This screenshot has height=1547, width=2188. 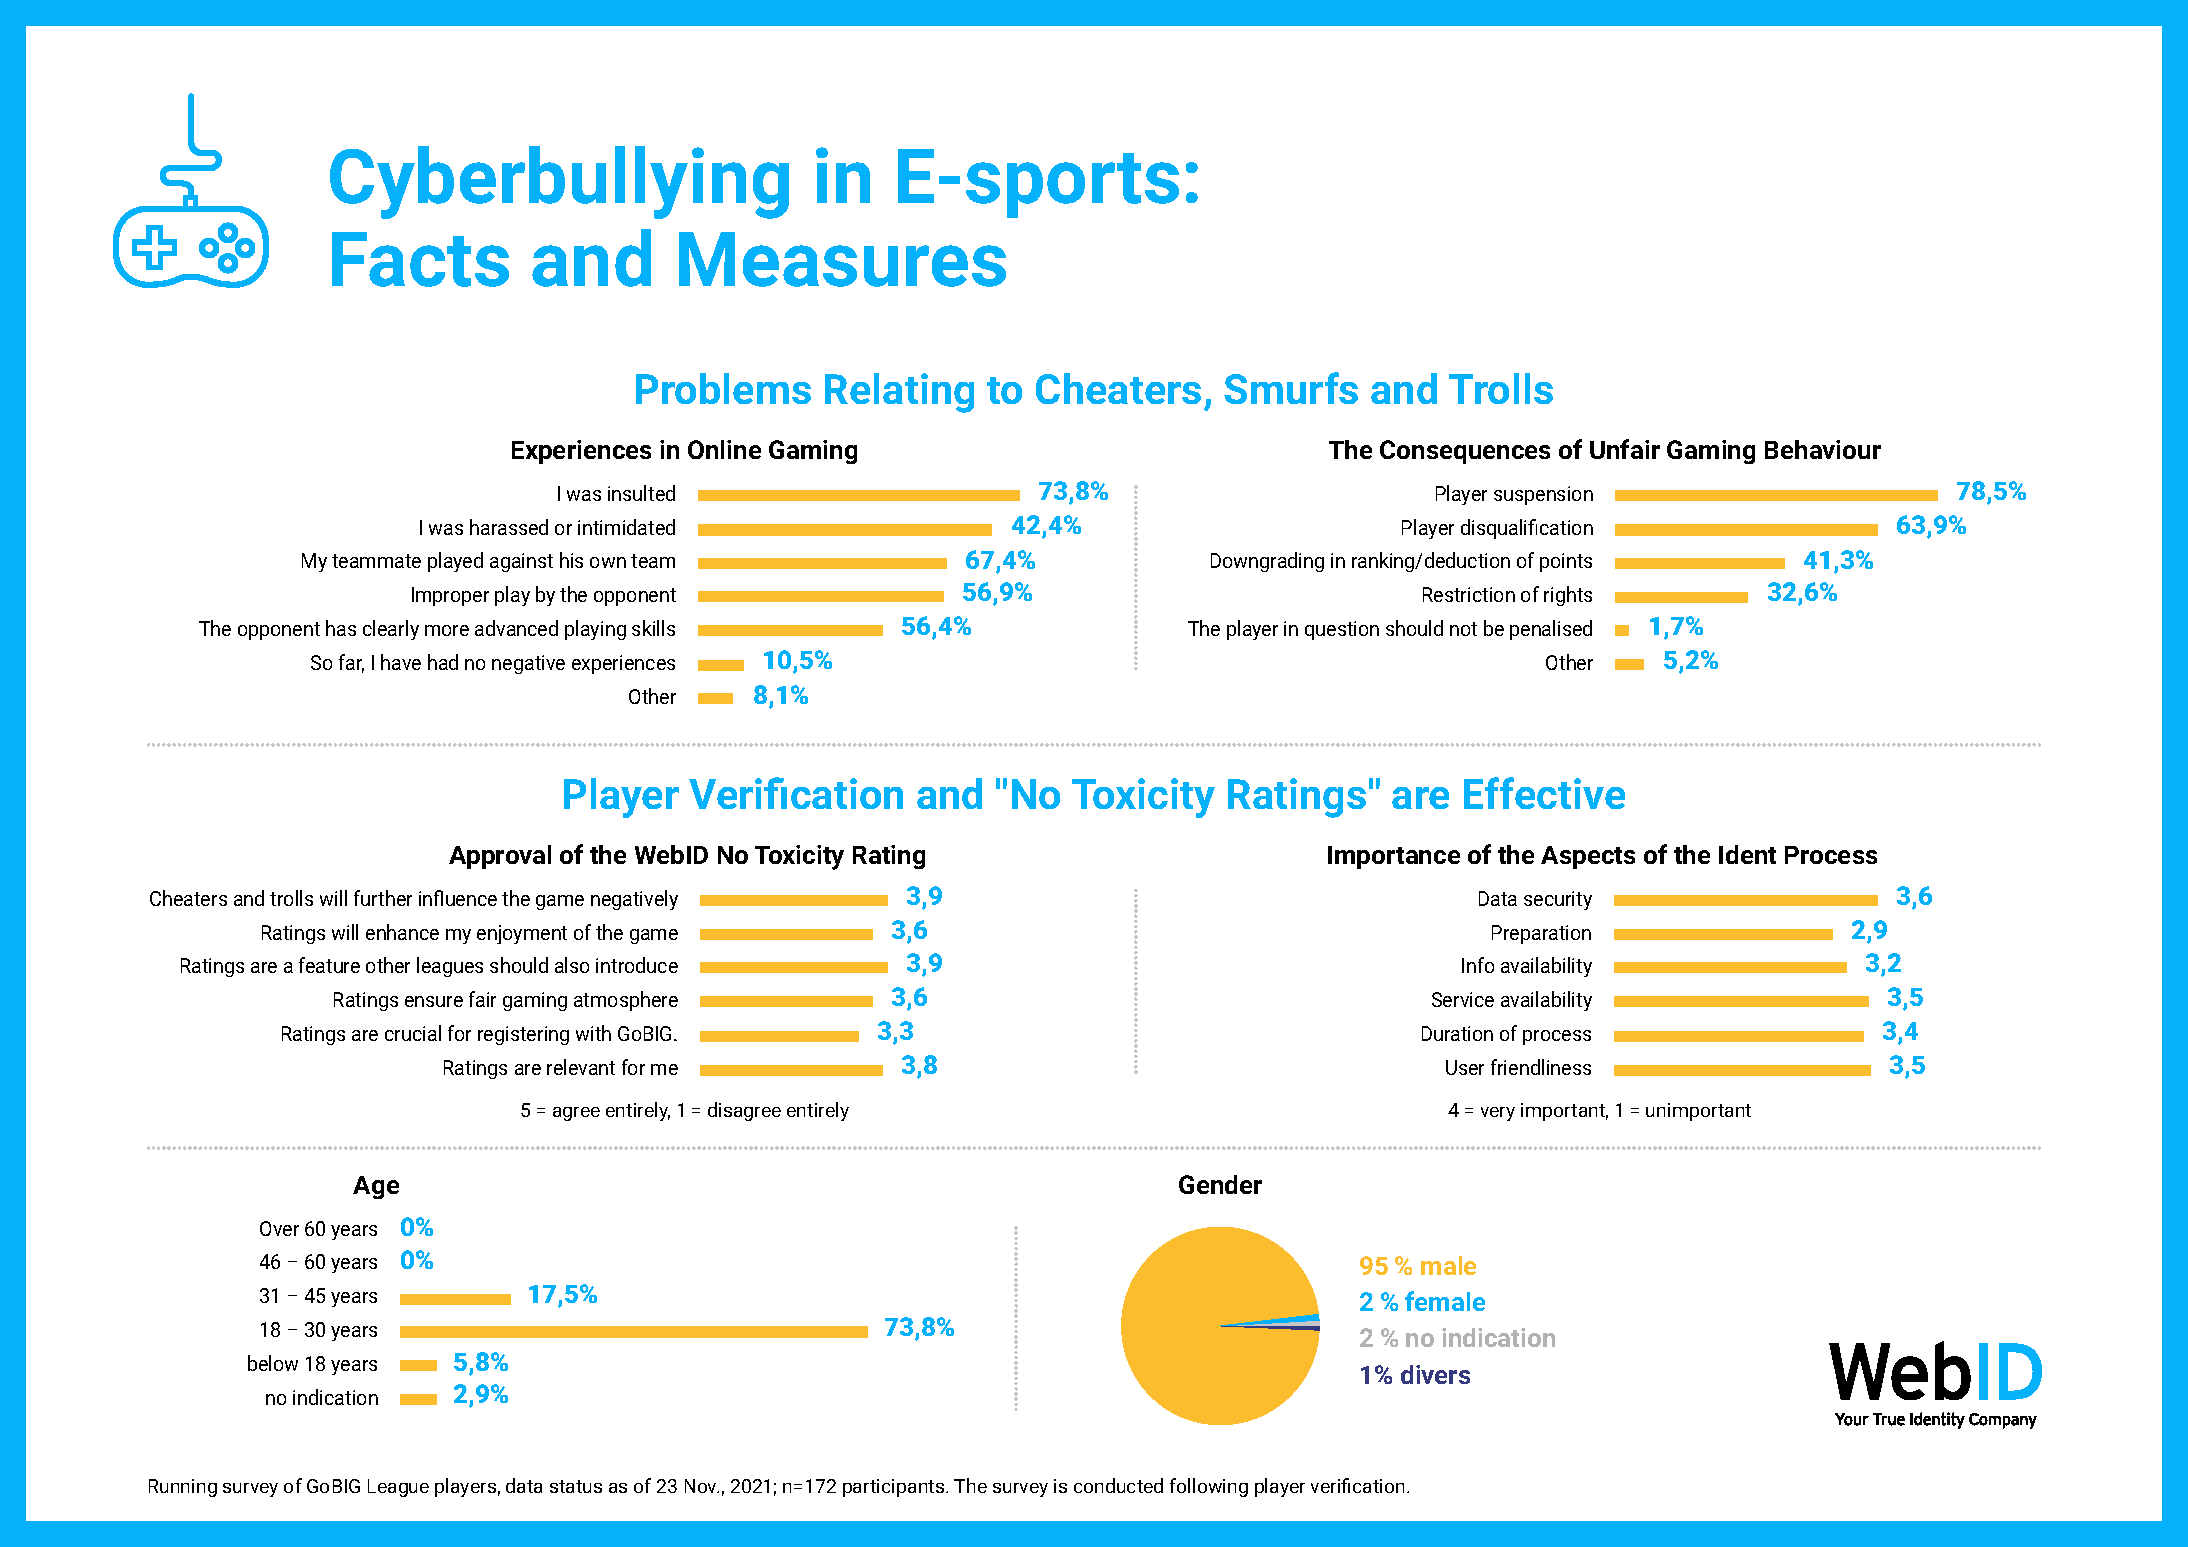 What do you see at coordinates (1527, 529) in the screenshot?
I see `disqualification` at bounding box center [1527, 529].
